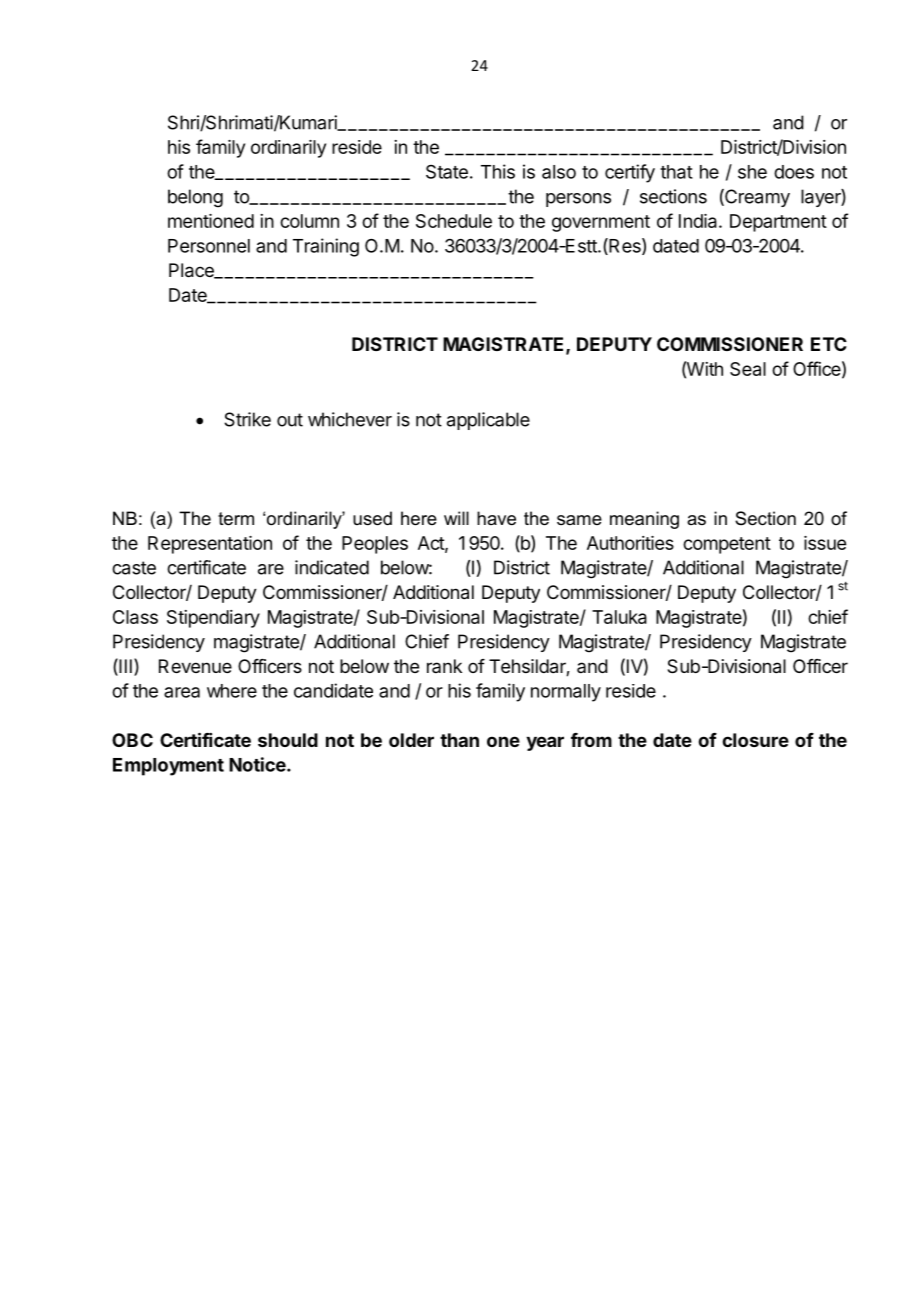 The image size is (924, 1308). I want to click on closure, so click(755, 740).
